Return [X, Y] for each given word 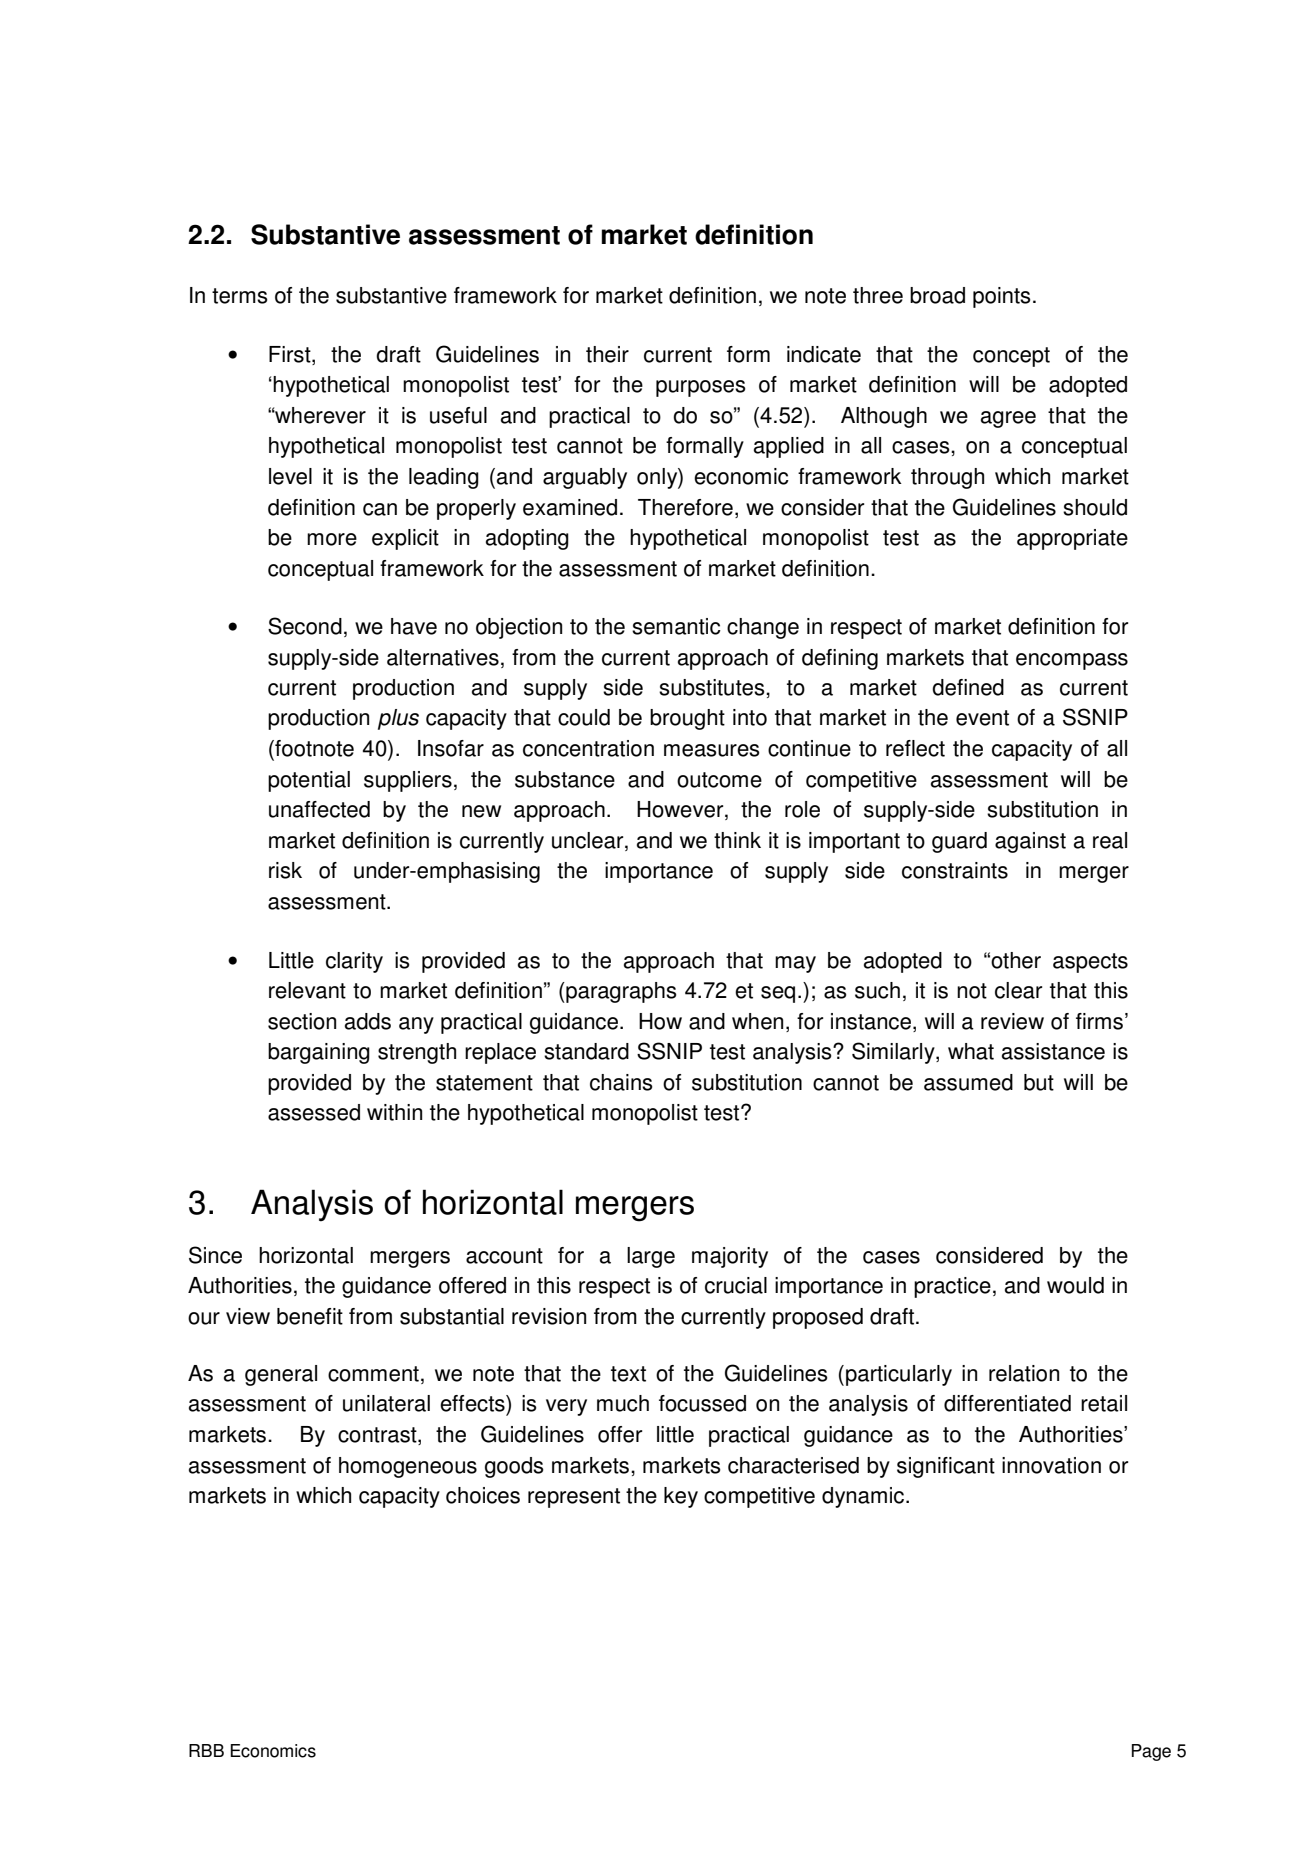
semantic [676, 626]
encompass [1072, 661]
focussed [702, 1403]
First [291, 355]
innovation [1051, 1465]
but [1039, 1082]
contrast [378, 1436]
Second [305, 626]
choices [483, 1495]
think [737, 840]
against [1030, 842]
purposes [701, 388]
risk [285, 870]
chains [621, 1082]
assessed [314, 1112]
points [1002, 297]
